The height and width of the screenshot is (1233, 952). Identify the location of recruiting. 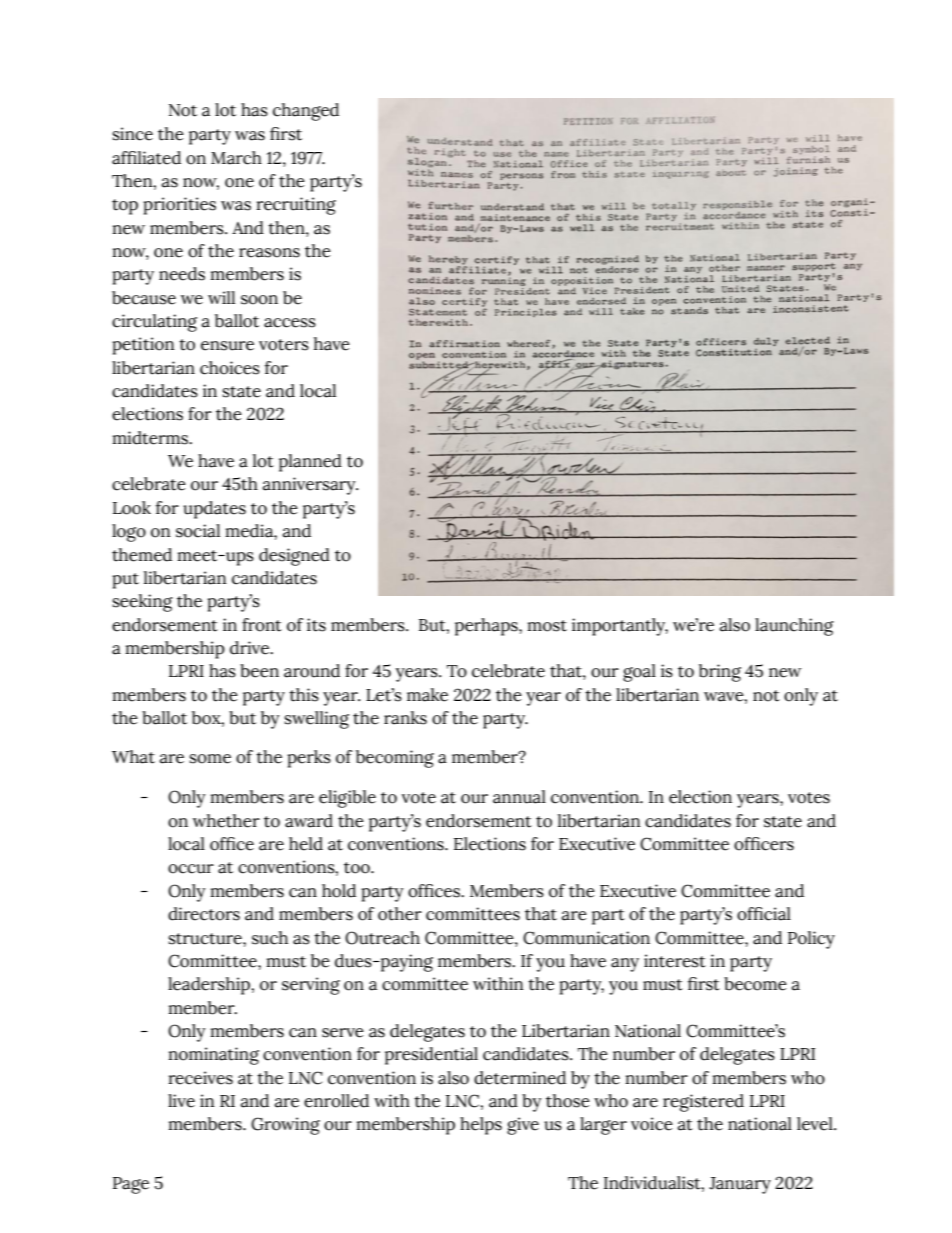
(296, 206).
